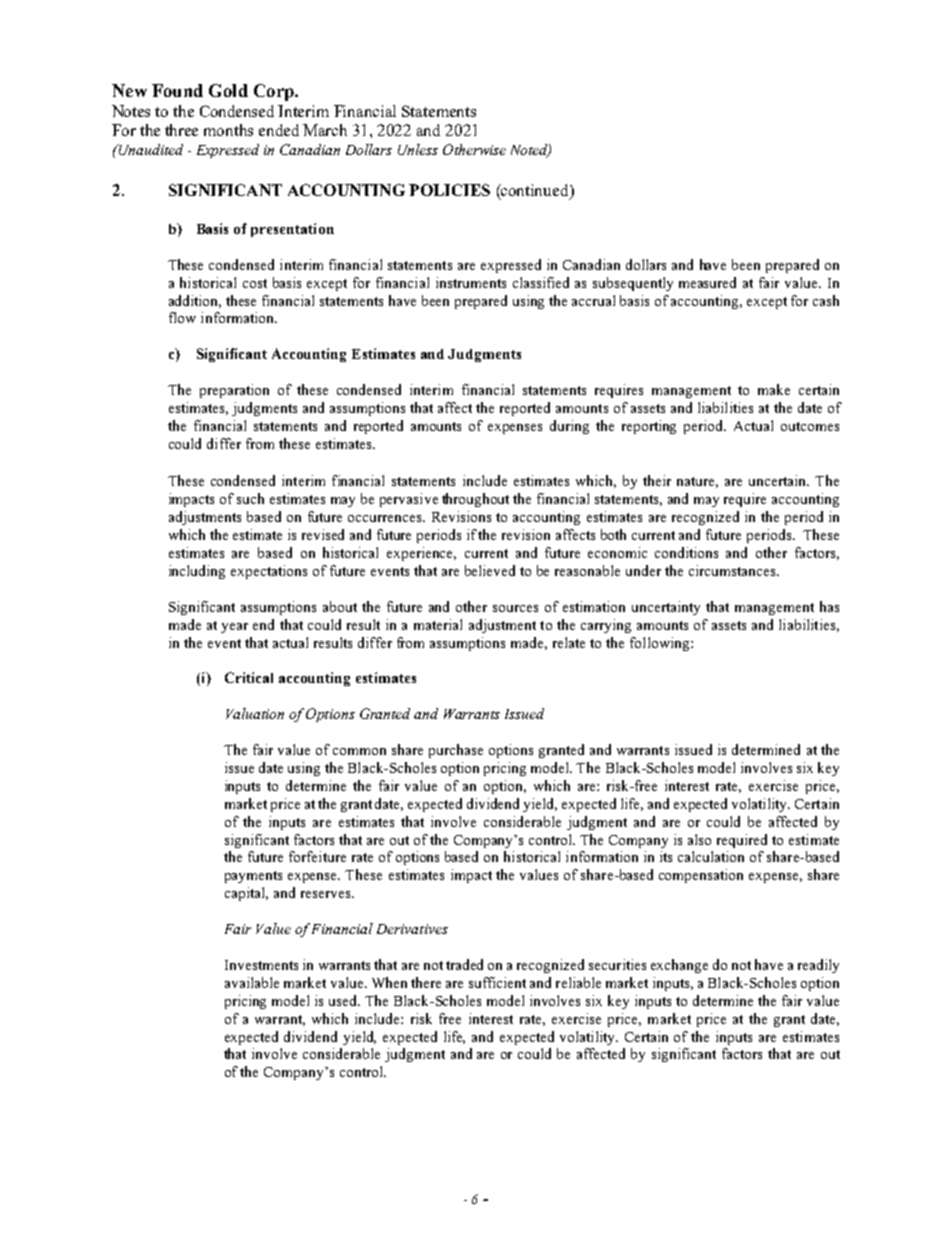 The height and width of the screenshot is (1233, 952). Describe the element at coordinates (197, 572) in the screenshot. I see `including` at that location.
